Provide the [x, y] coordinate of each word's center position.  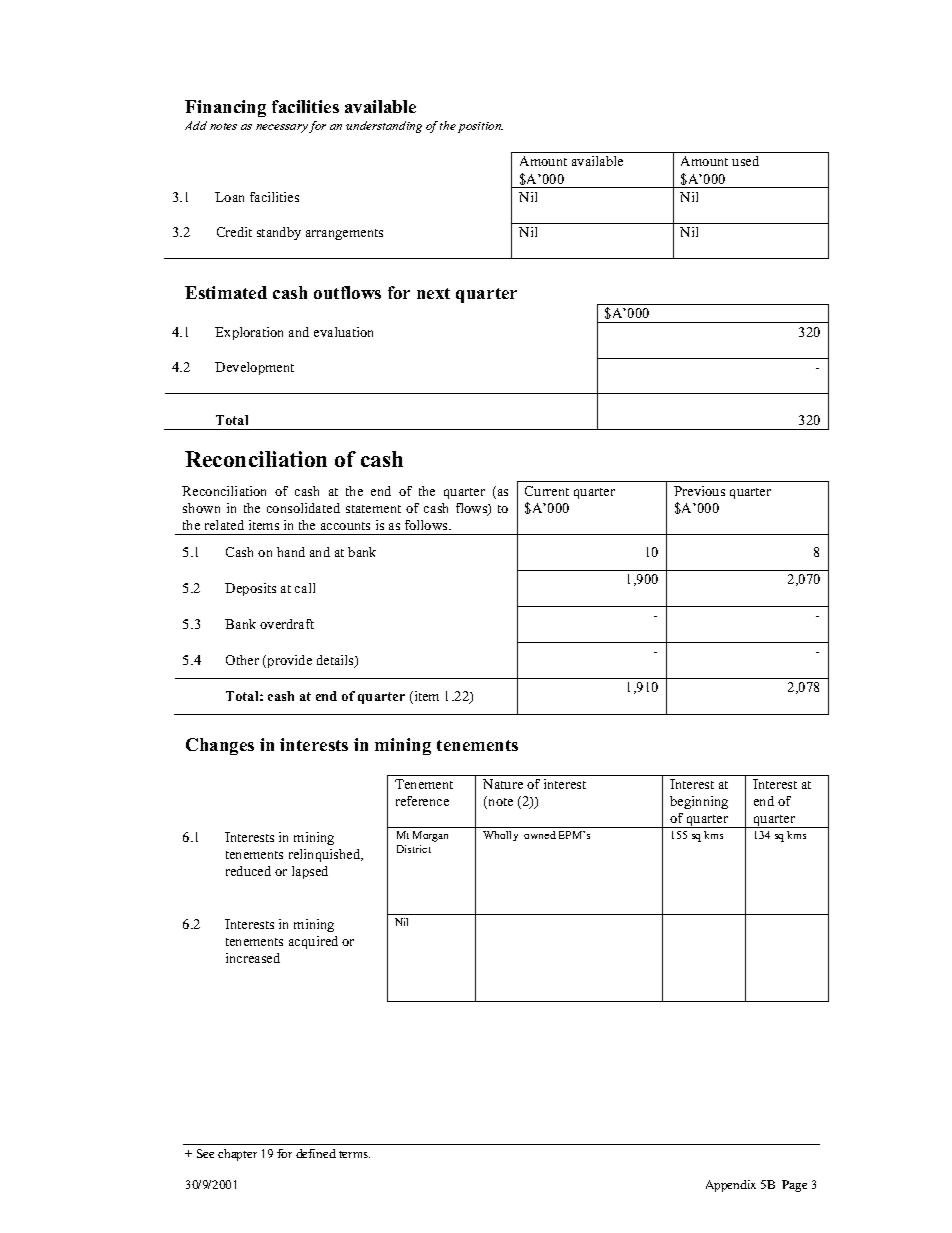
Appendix [731, 1186]
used [745, 161]
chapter [237, 1155]
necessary [282, 128]
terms [354, 1154]
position [480, 127]
